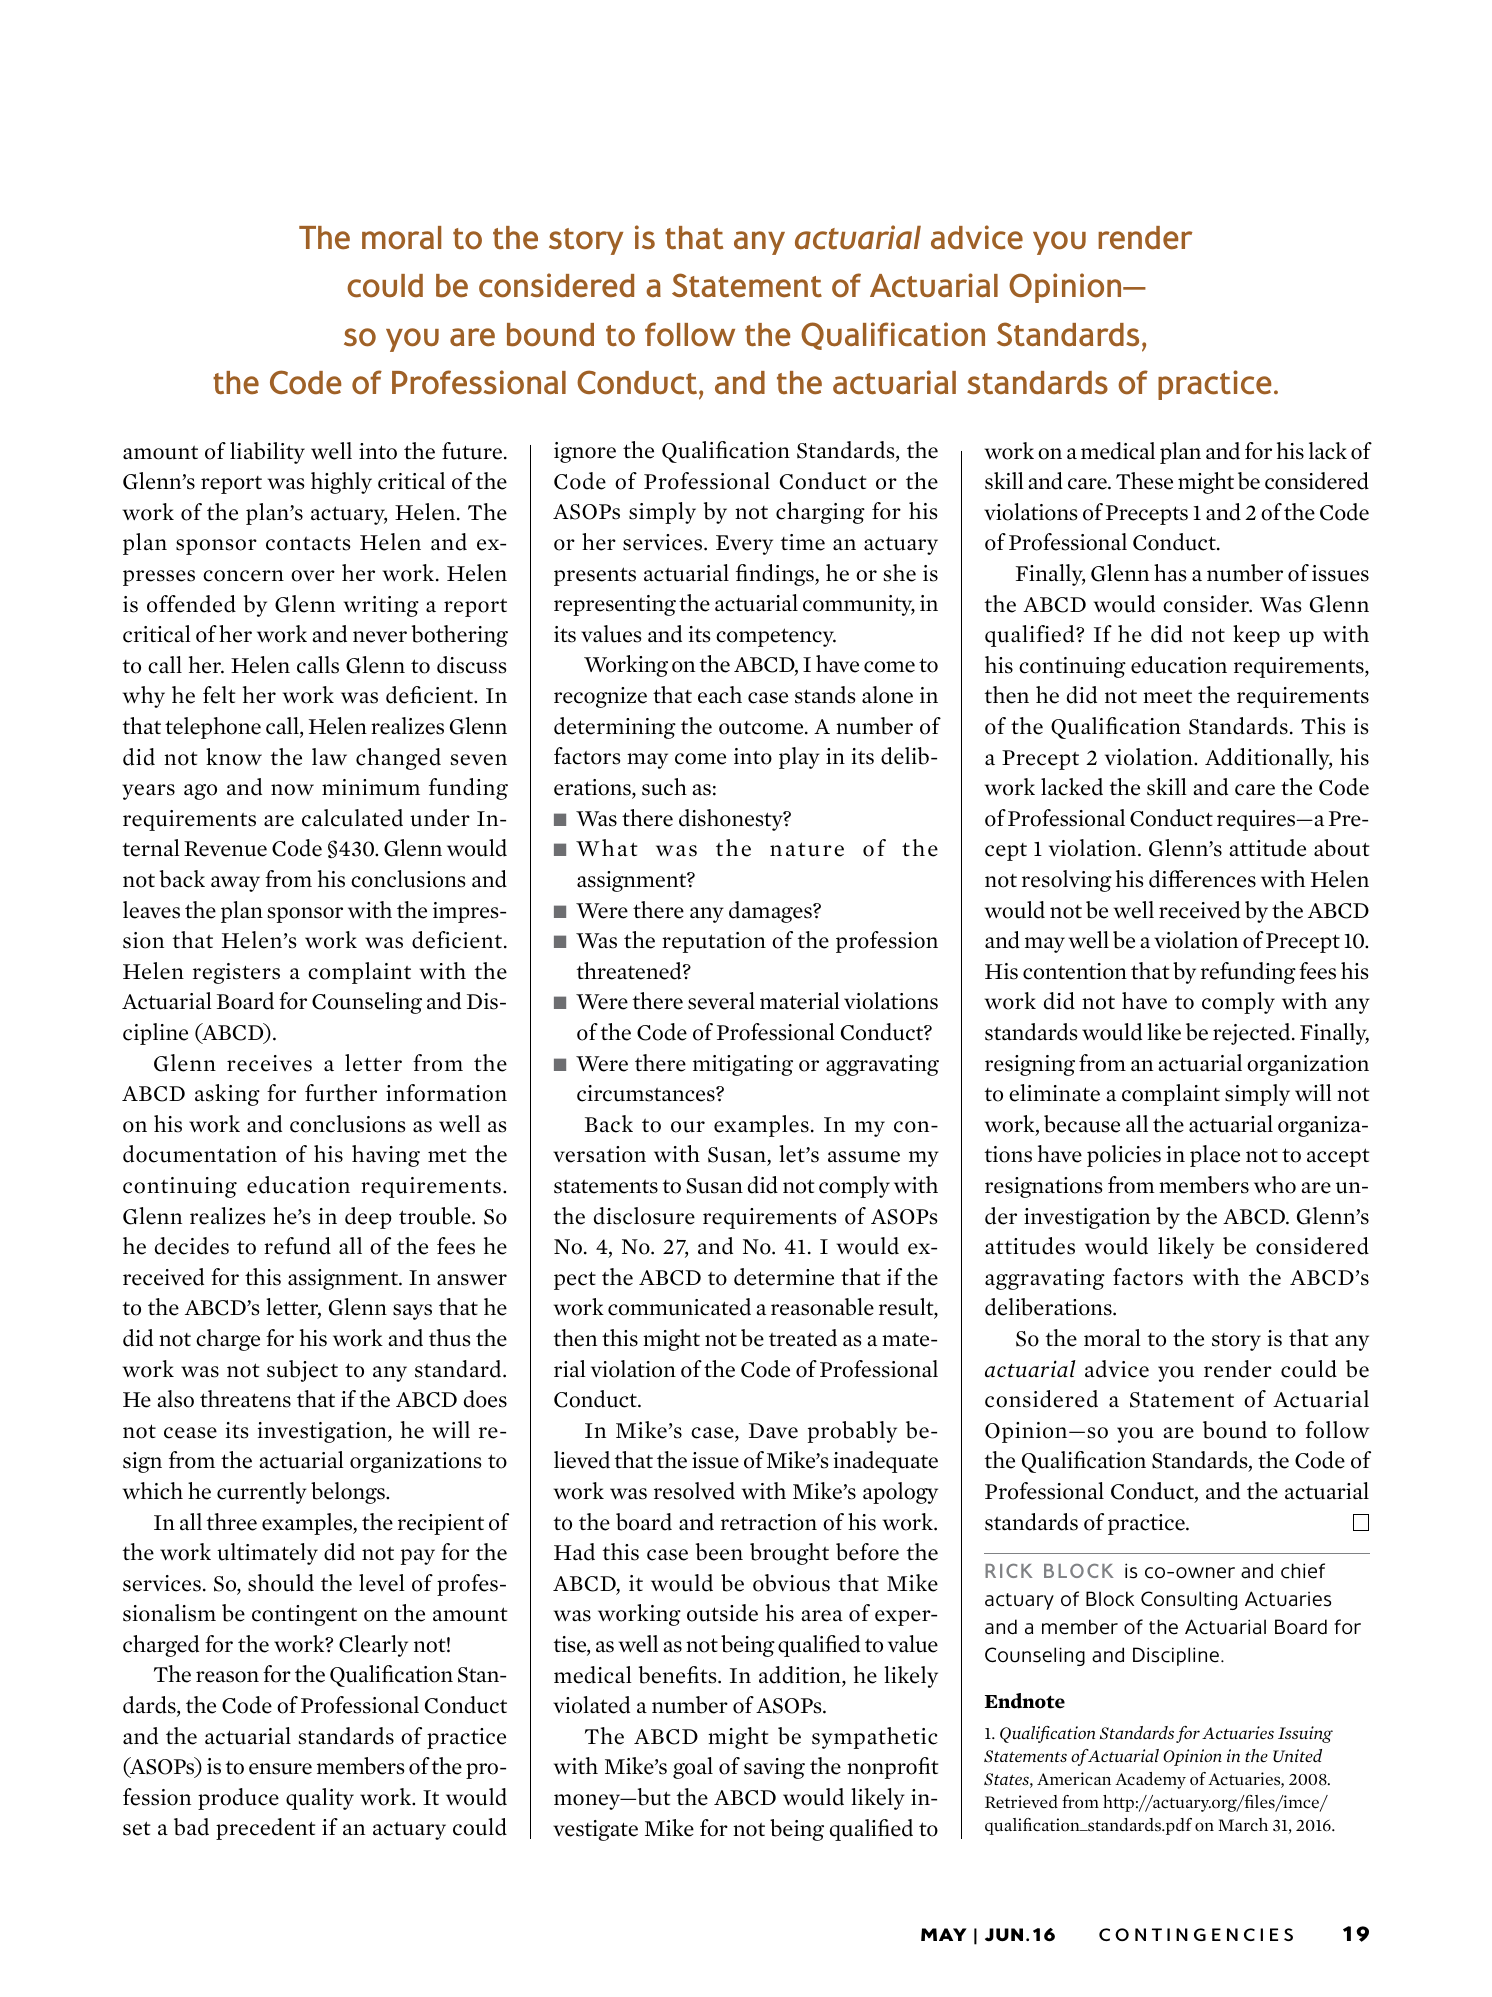 This screenshot has width=1492, height=1997. I want to click on place, so click(1215, 1156).
